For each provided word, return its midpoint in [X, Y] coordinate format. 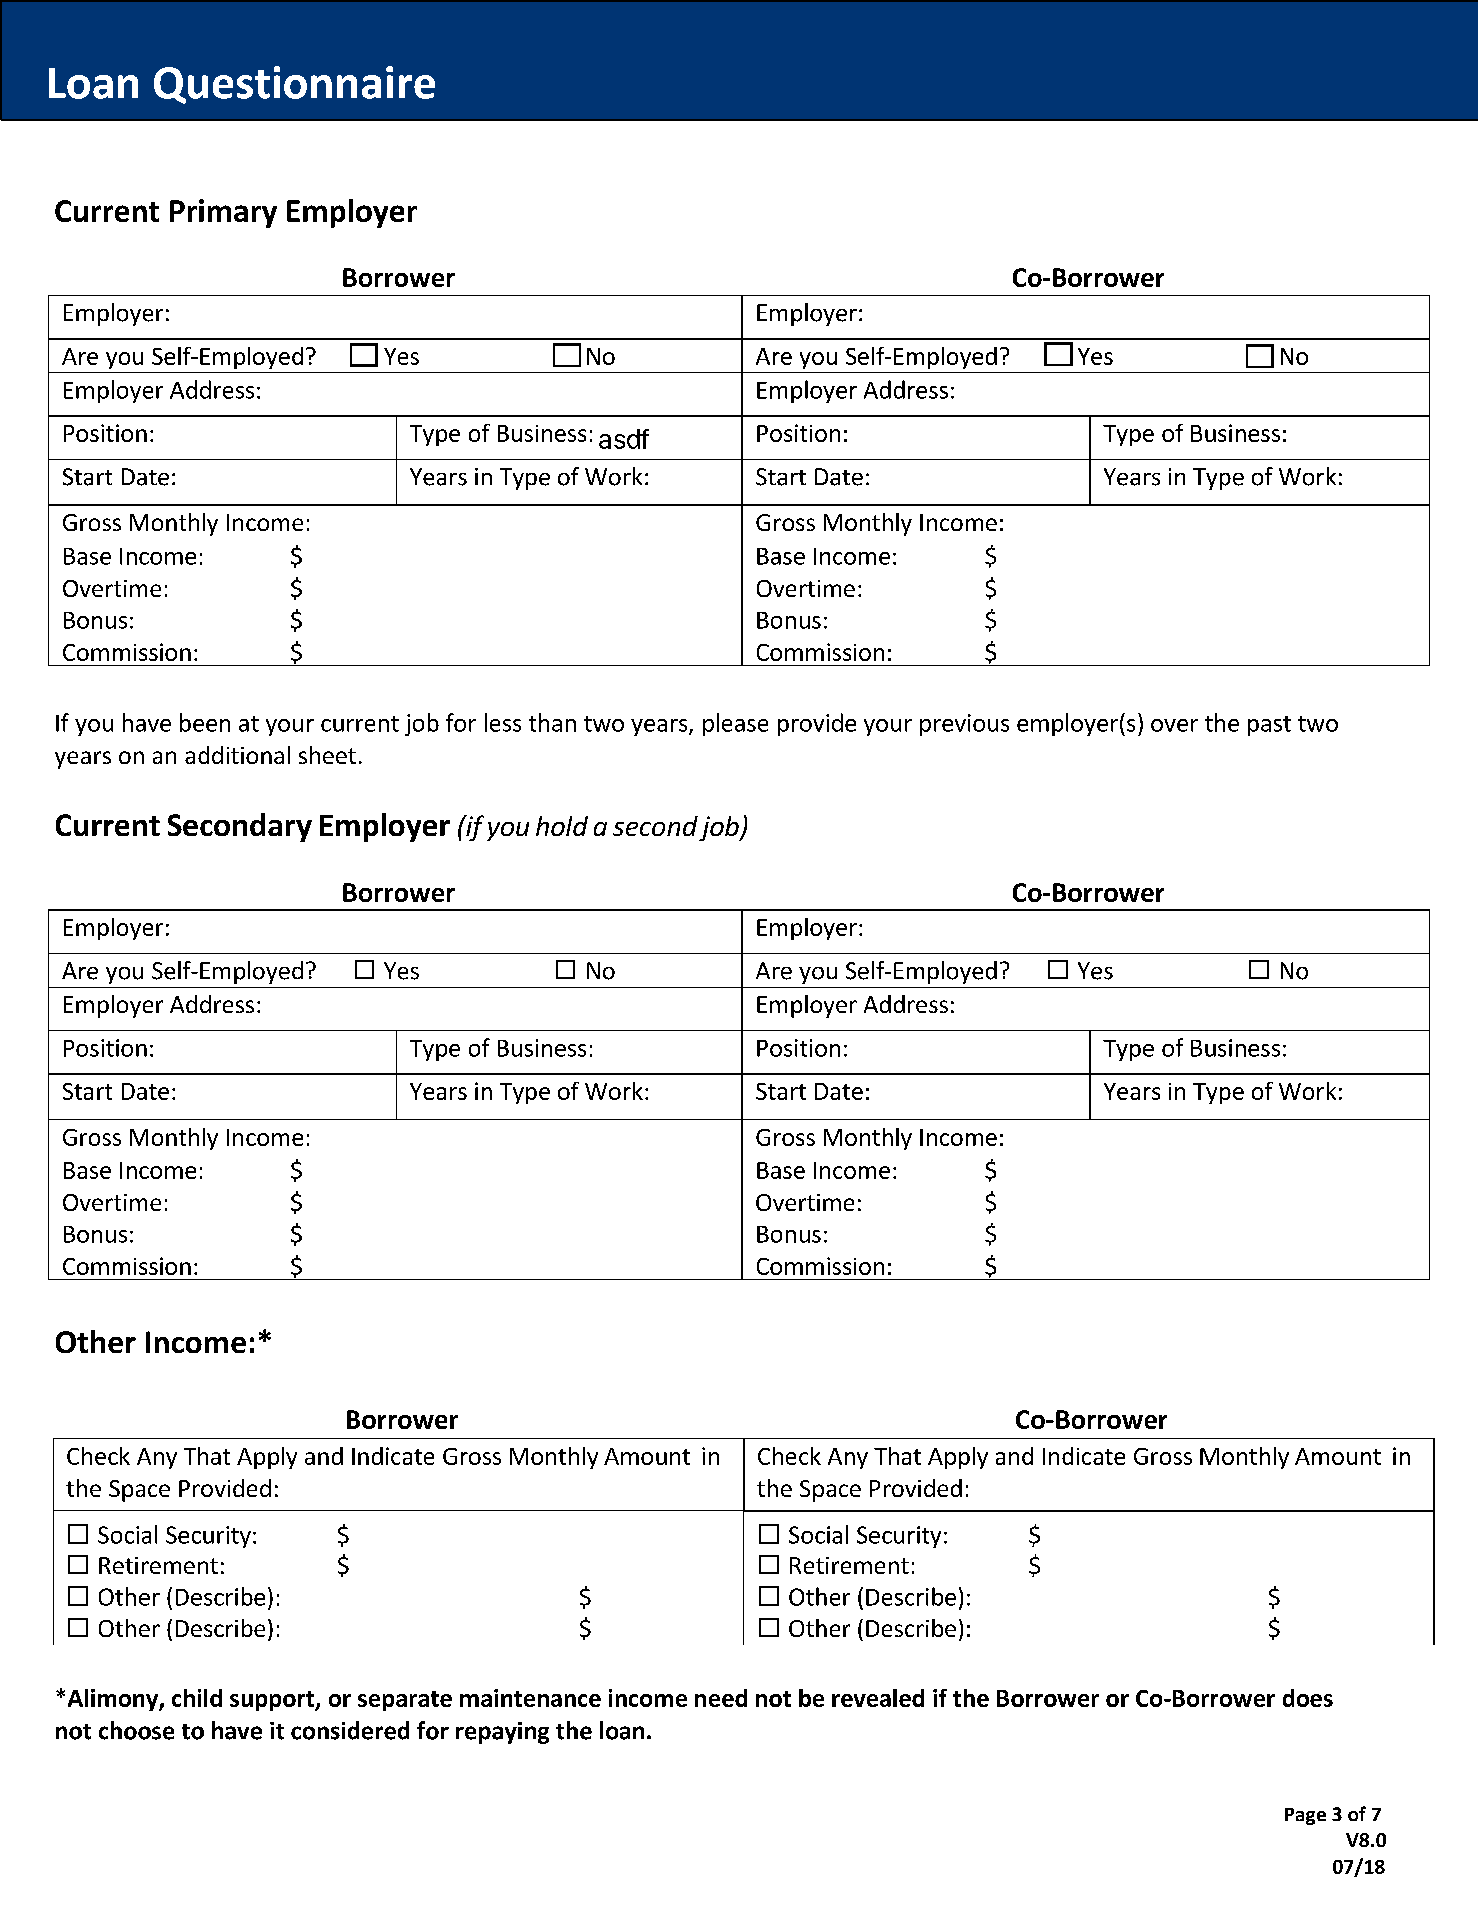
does [1308, 1698]
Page [1305, 1816]
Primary [223, 213]
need [721, 1698]
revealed [878, 1698]
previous [964, 725]
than [552, 722]
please [735, 724]
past [1269, 726]
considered [350, 1730]
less [503, 722]
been [205, 722]
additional [237, 755]
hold [562, 826]
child [197, 1698]
